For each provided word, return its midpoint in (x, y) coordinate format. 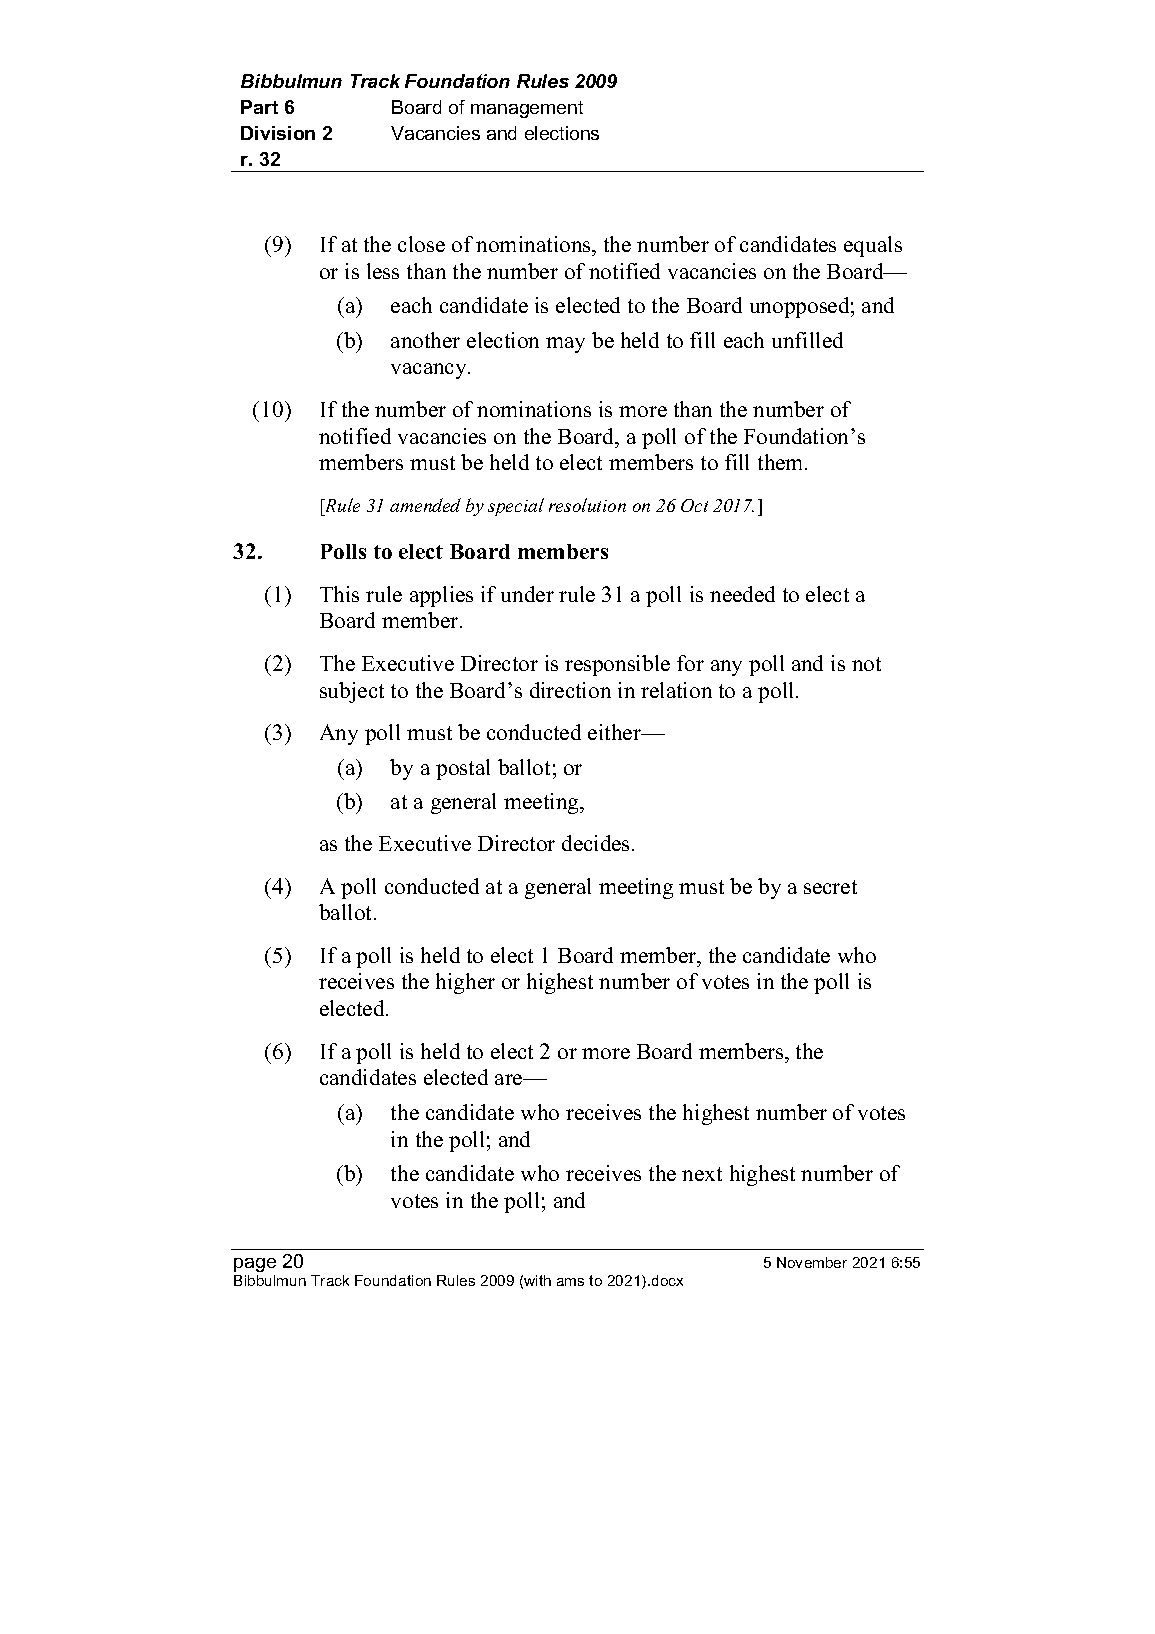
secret (830, 887)
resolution (587, 505)
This (339, 594)
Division (278, 133)
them (782, 462)
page (255, 1265)
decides (597, 843)
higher (465, 983)
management (527, 109)
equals (873, 246)
